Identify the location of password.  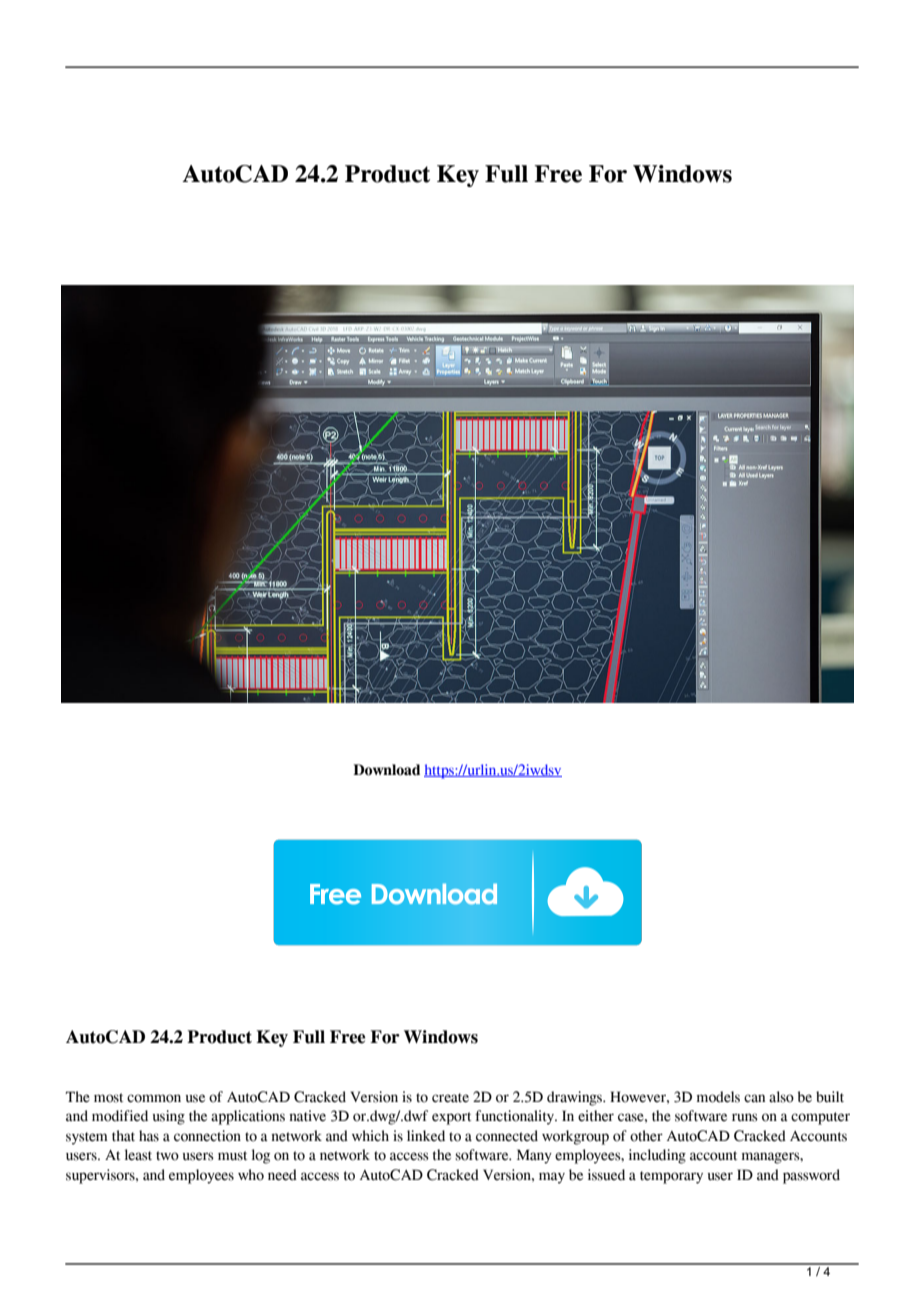
(811, 1176).
